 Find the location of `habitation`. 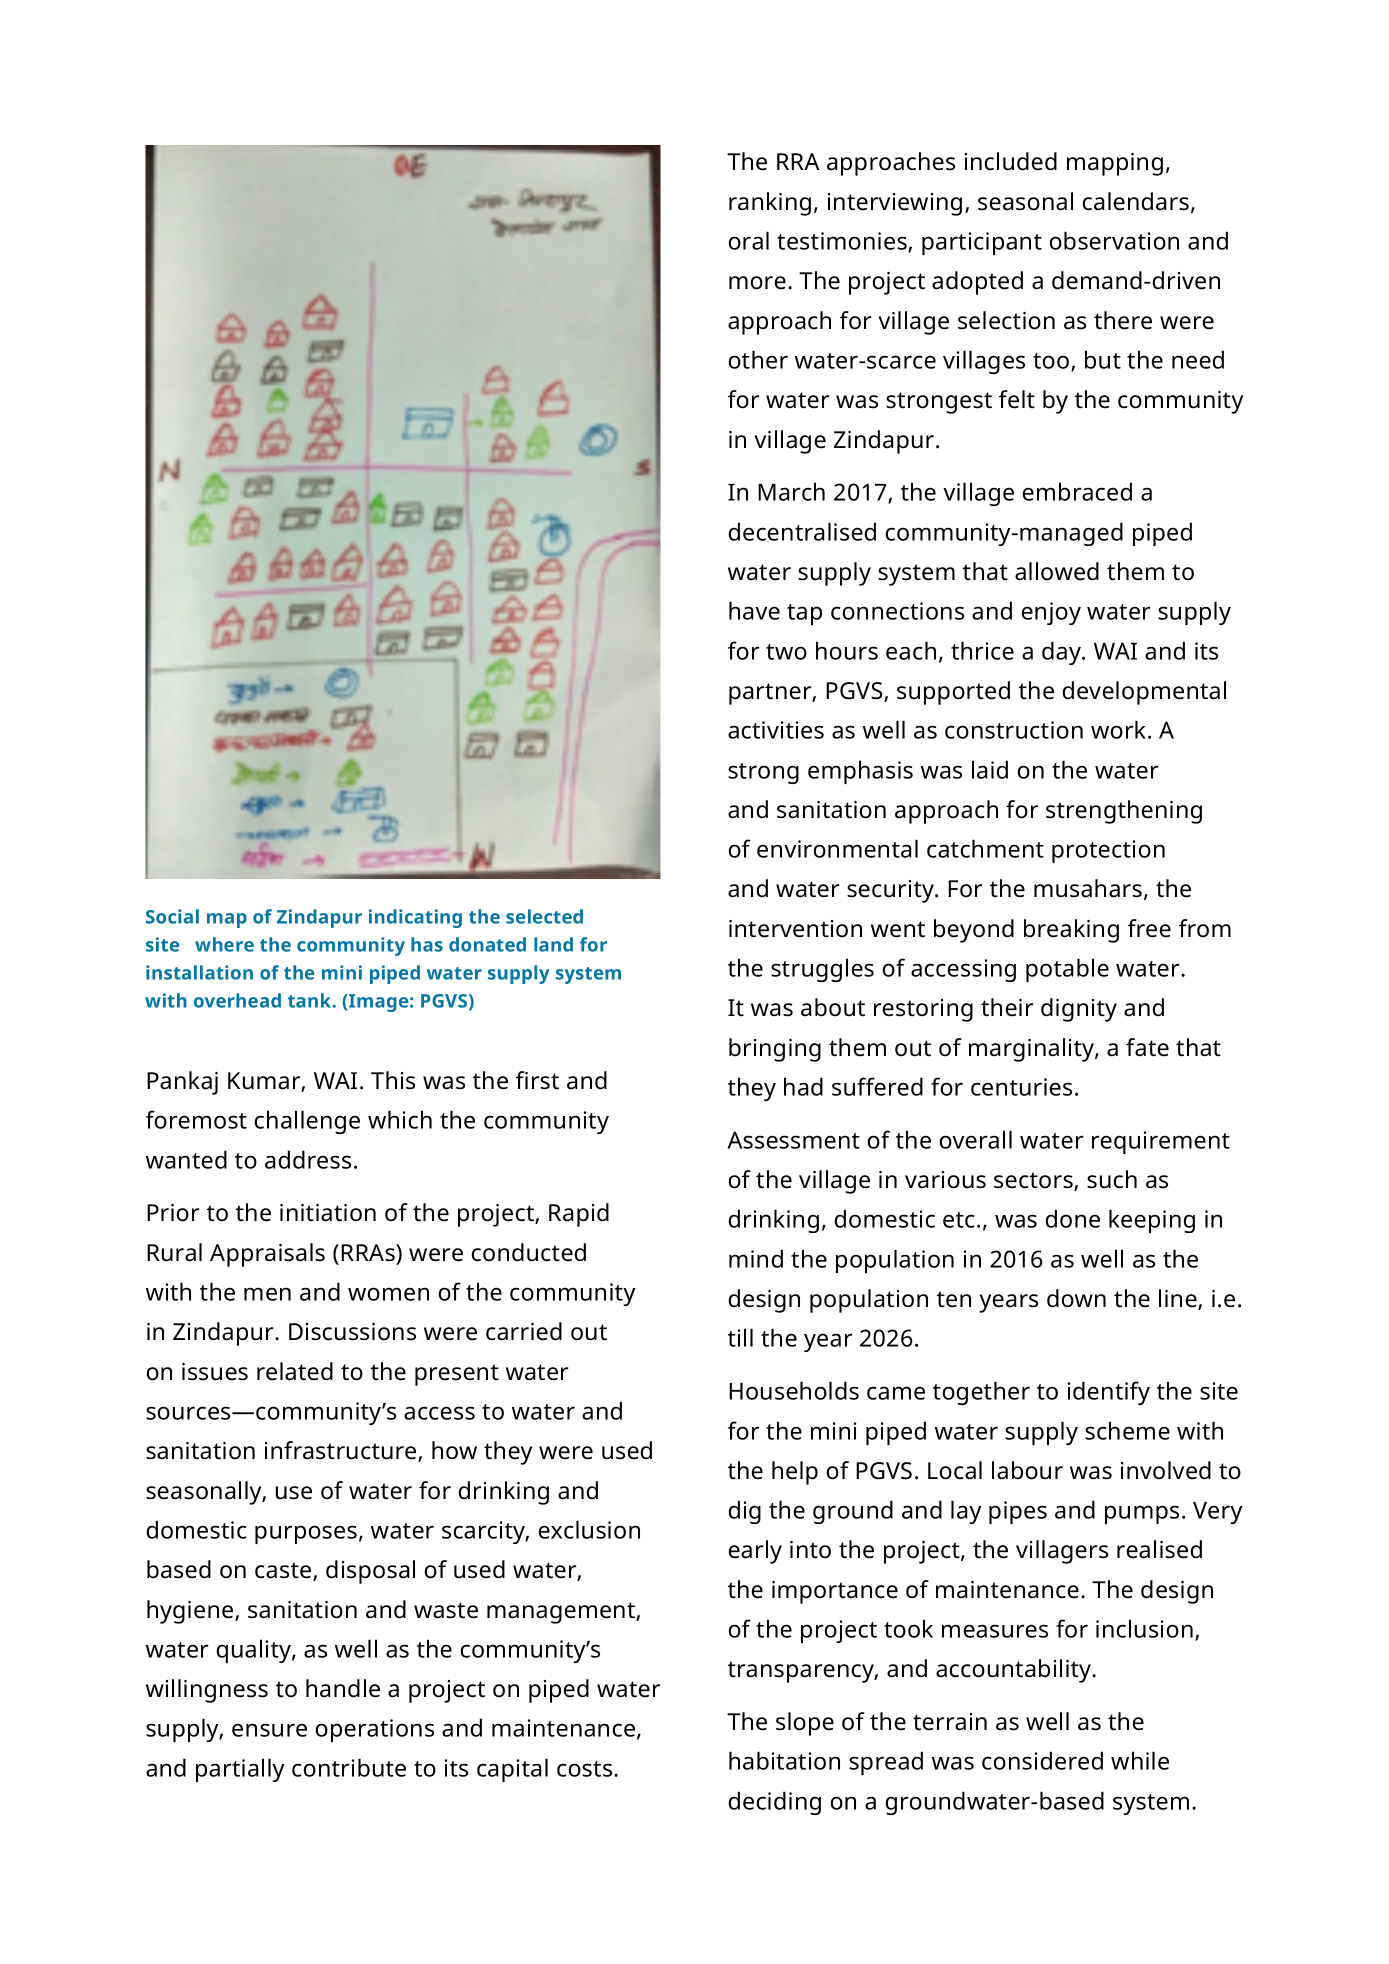

habitation is located at coordinates (784, 1760).
